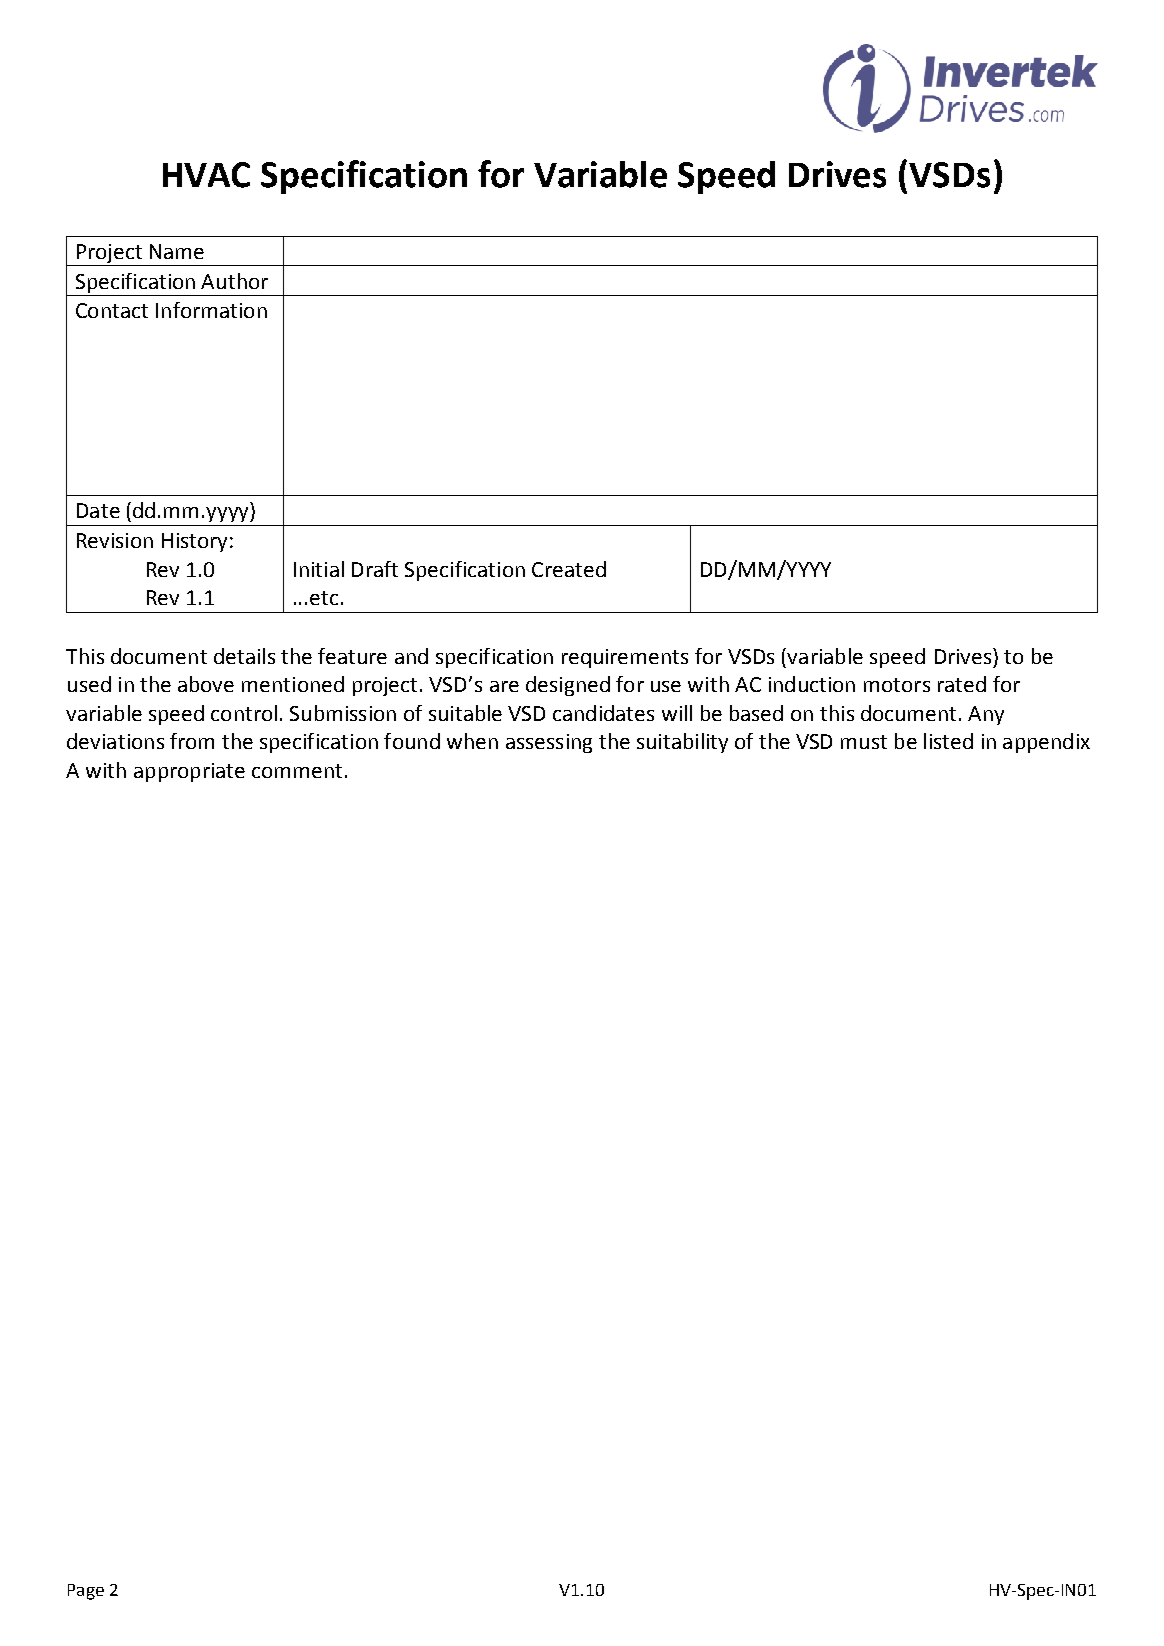 This screenshot has height=1646, width=1164. What do you see at coordinates (569, 569) in the screenshot?
I see `Created` at bounding box center [569, 569].
